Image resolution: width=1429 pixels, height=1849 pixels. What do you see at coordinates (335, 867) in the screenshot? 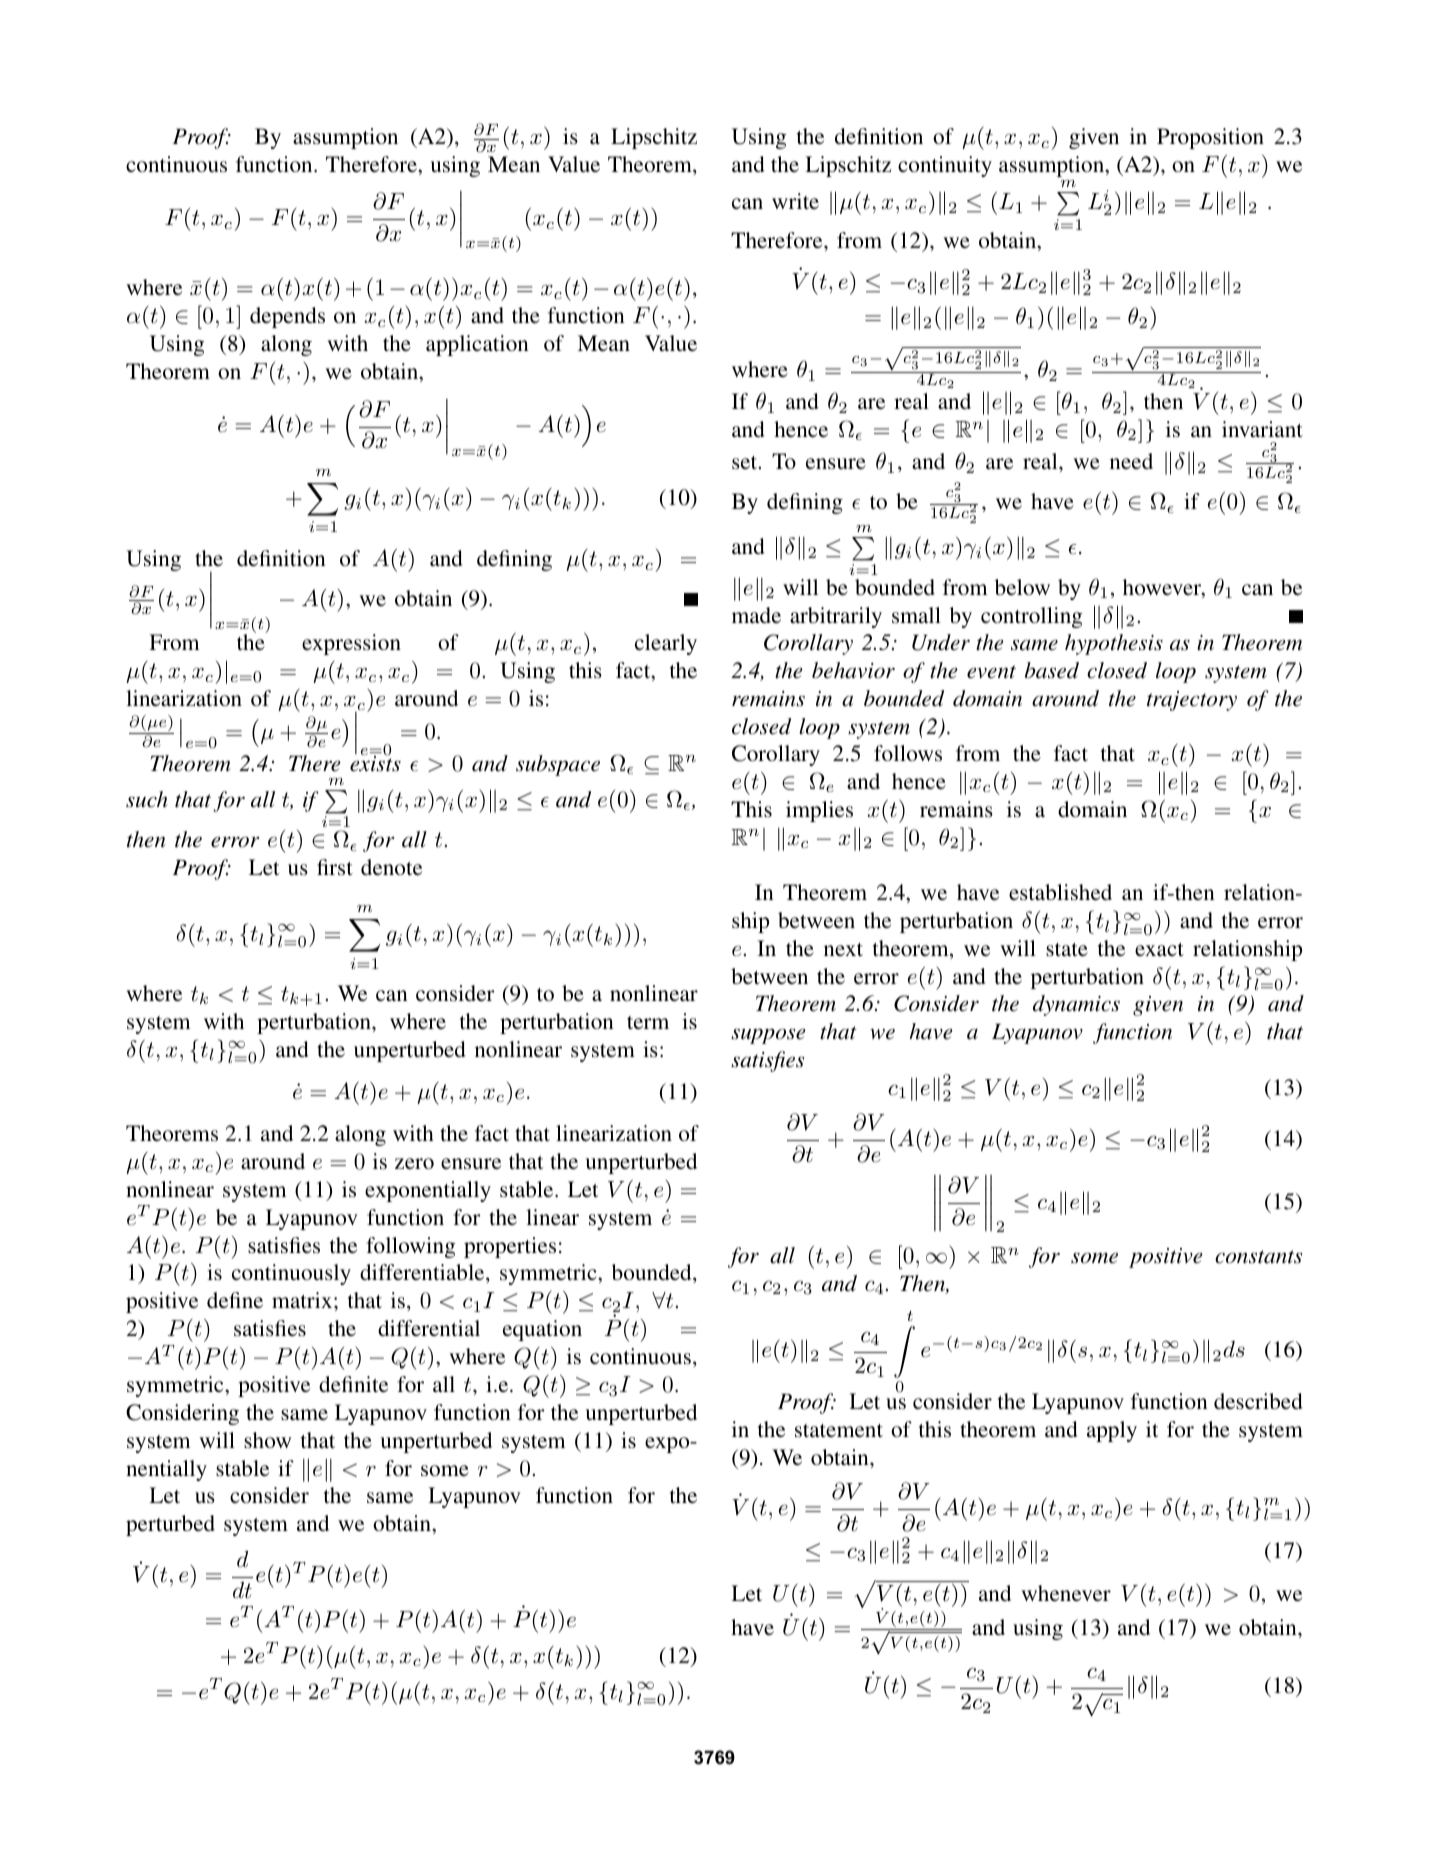
I see `first` at bounding box center [335, 867].
